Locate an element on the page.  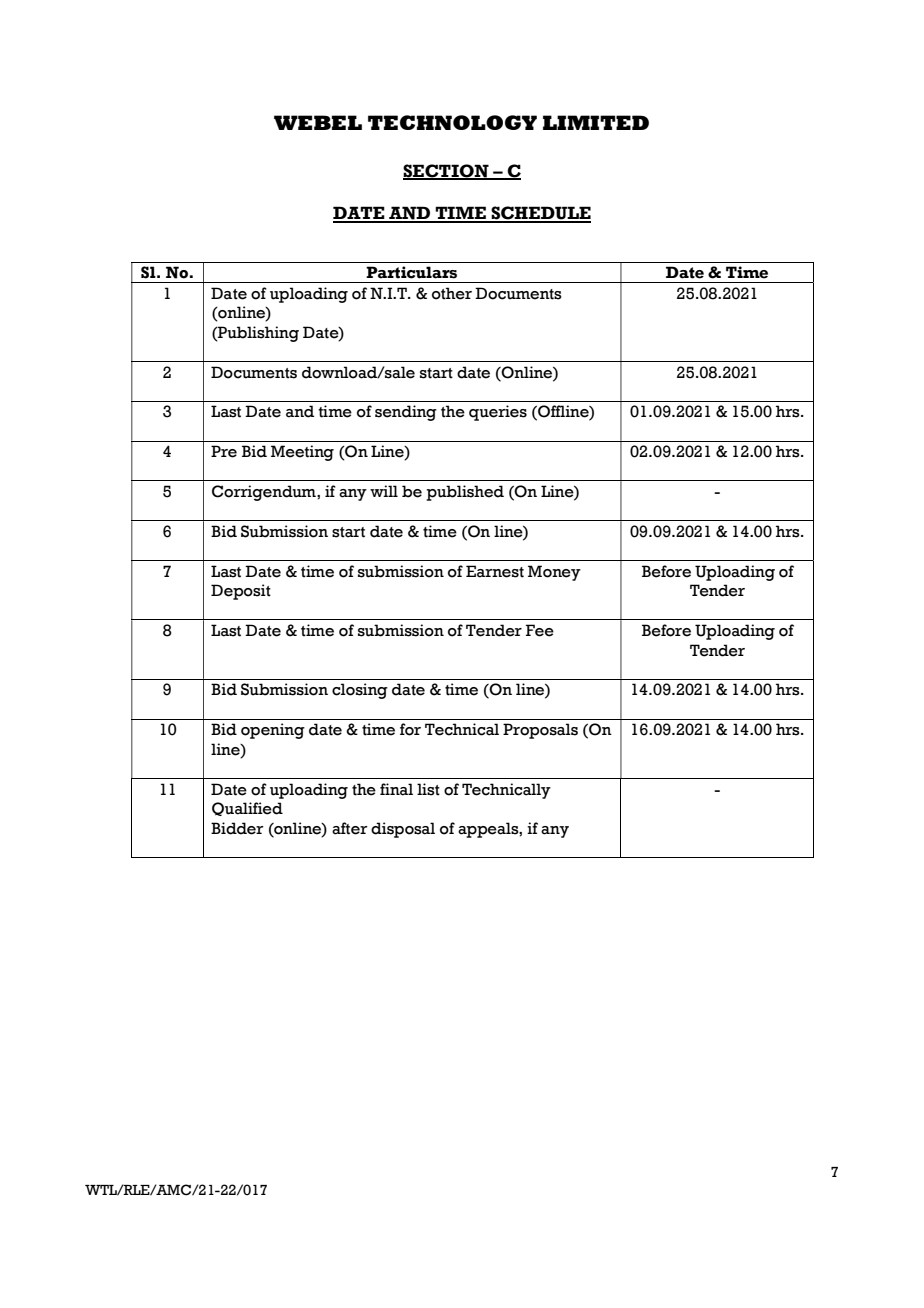
TECHNOLOGY is located at coordinates (452, 122).
